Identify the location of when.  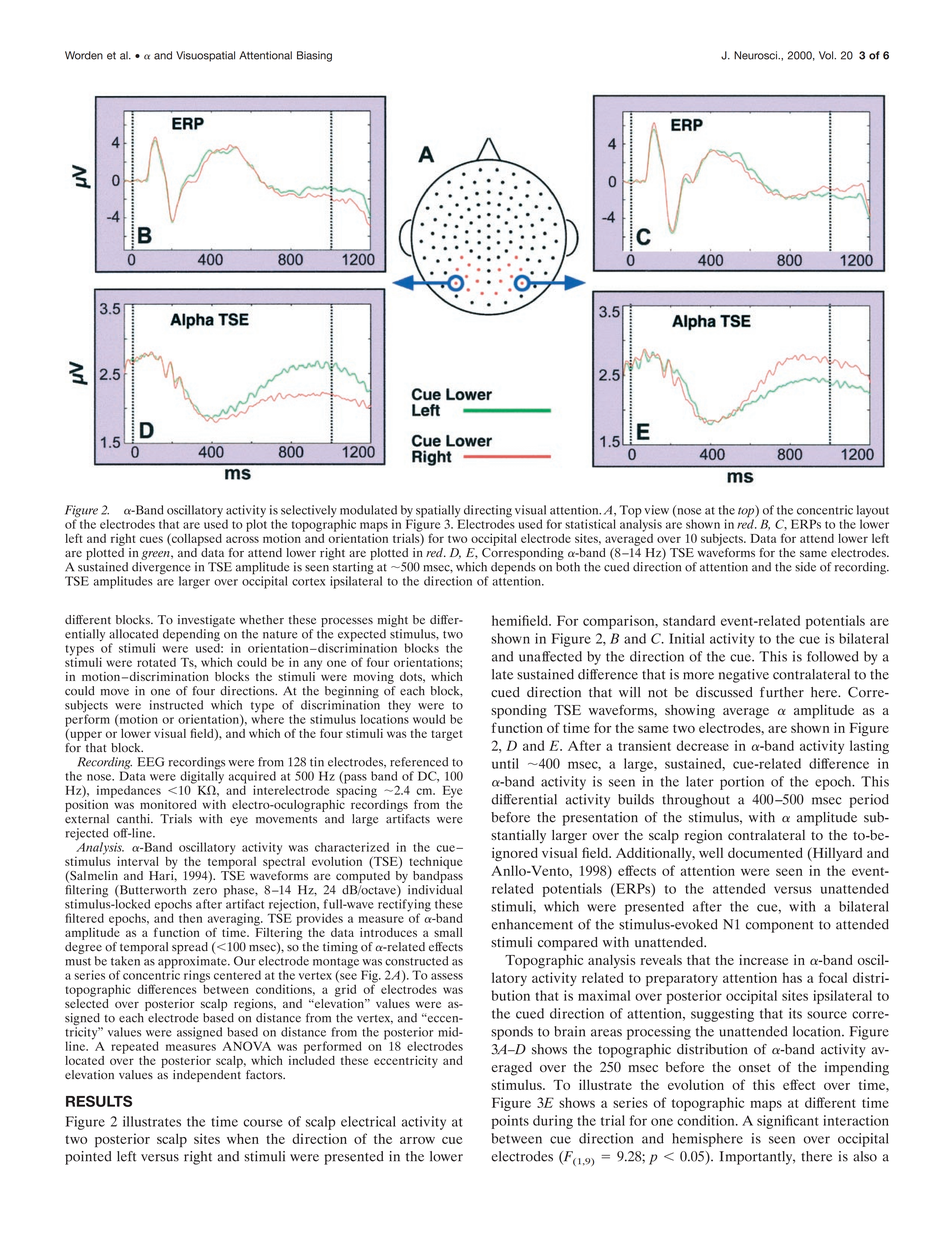
(243, 1138).
